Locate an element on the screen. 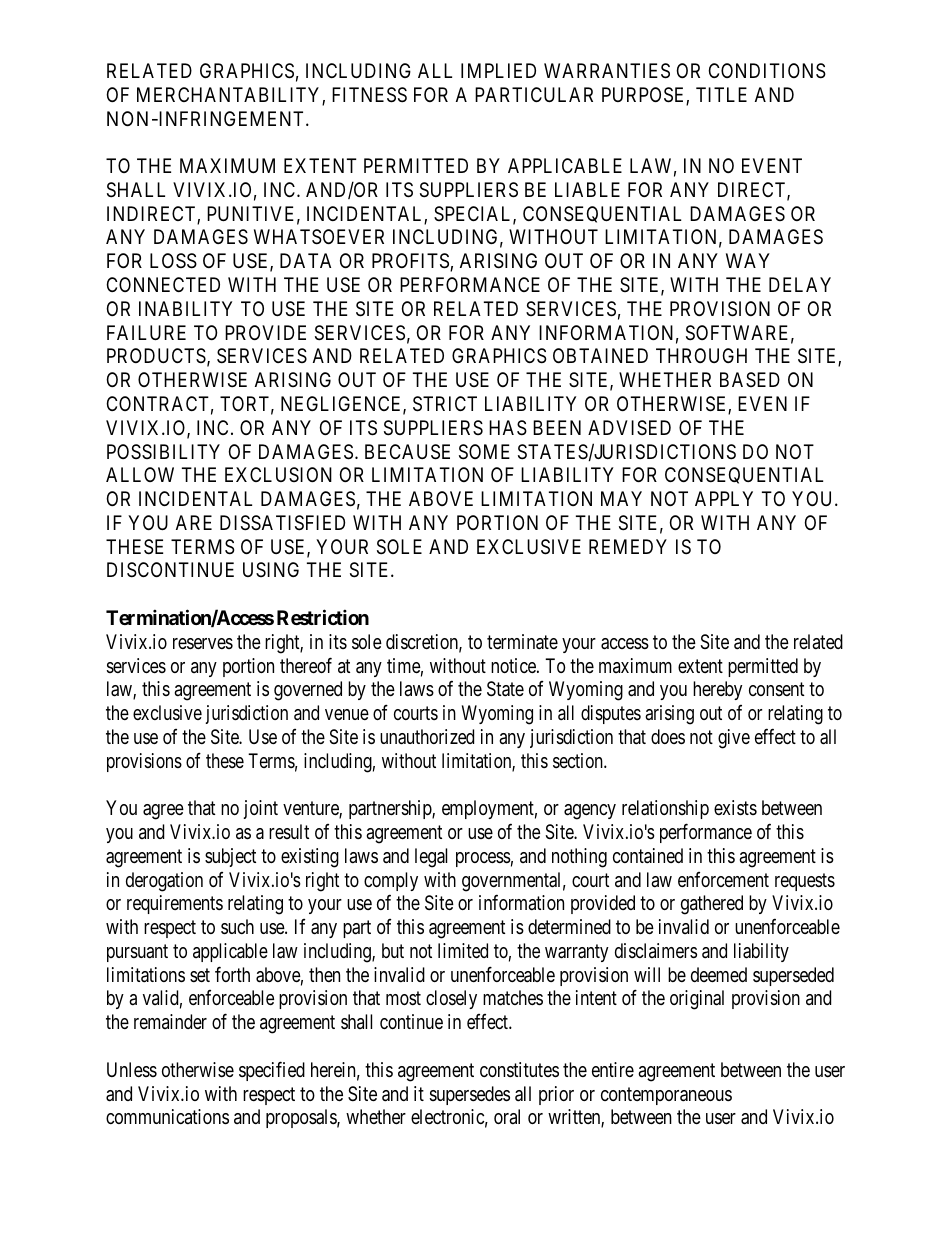  TITLE is located at coordinates (721, 94).
